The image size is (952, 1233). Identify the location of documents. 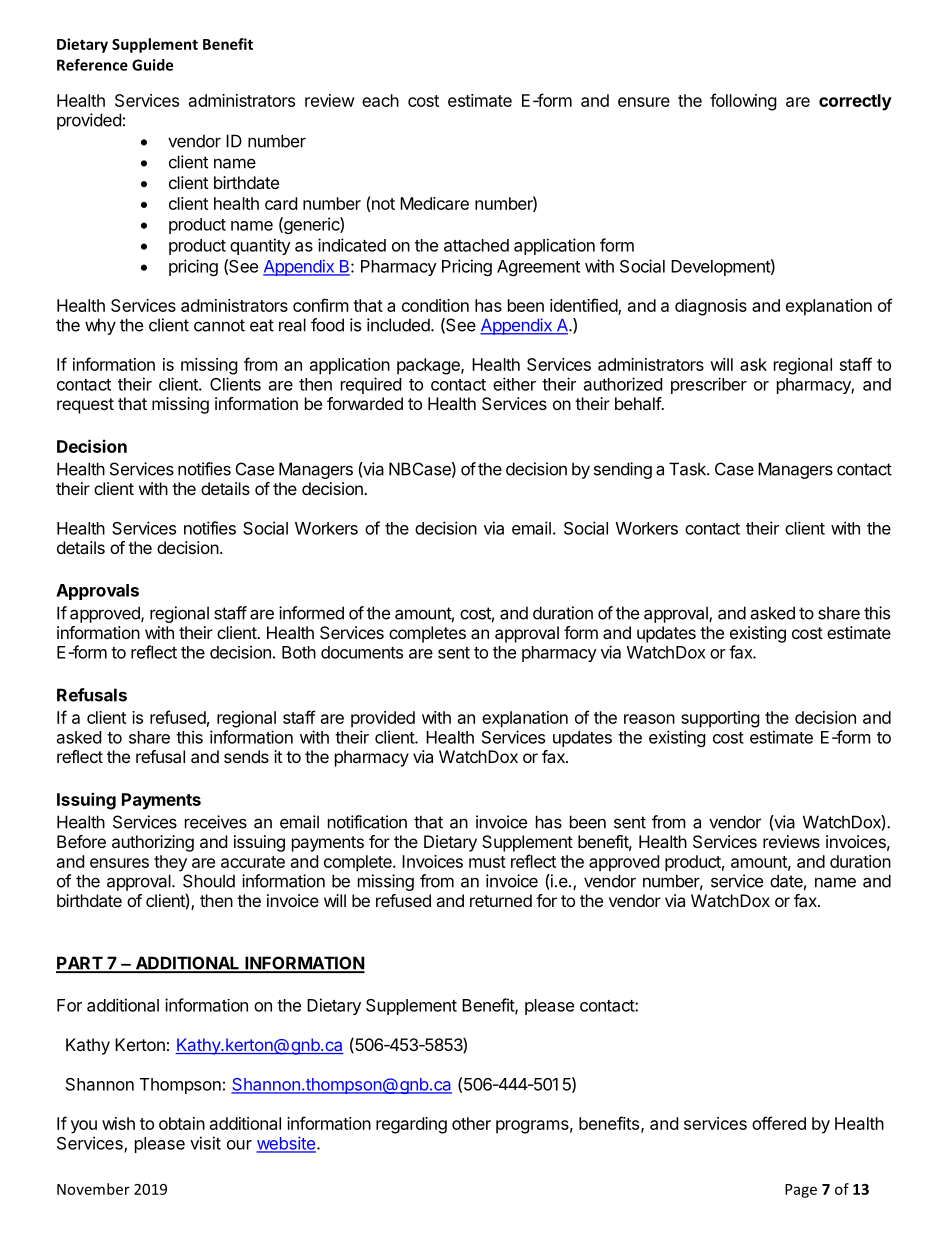
(362, 652).
